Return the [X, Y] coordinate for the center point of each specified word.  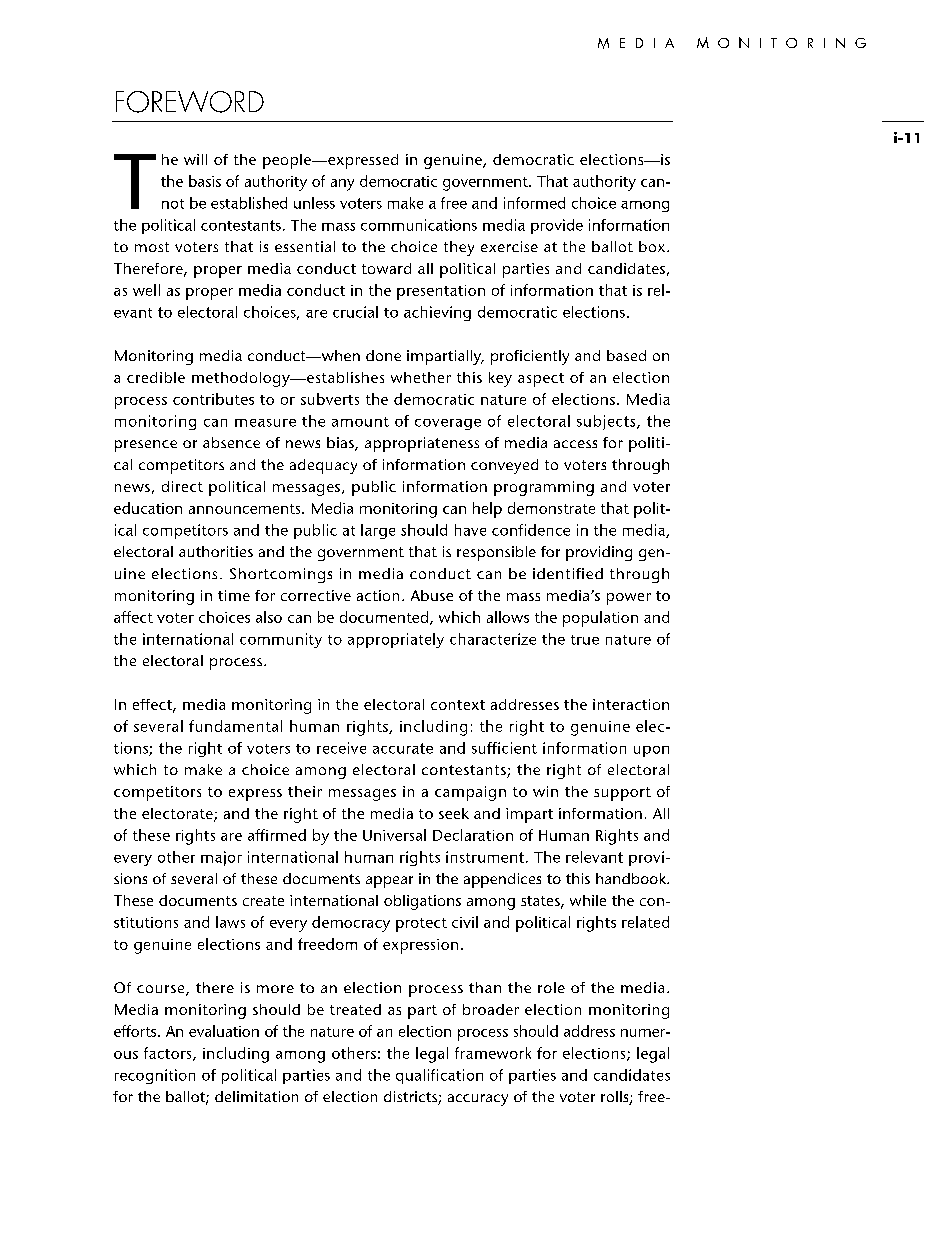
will [195, 159]
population [600, 619]
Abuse [432, 595]
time [234, 595]
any [342, 185]
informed [534, 203]
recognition [155, 1076]
